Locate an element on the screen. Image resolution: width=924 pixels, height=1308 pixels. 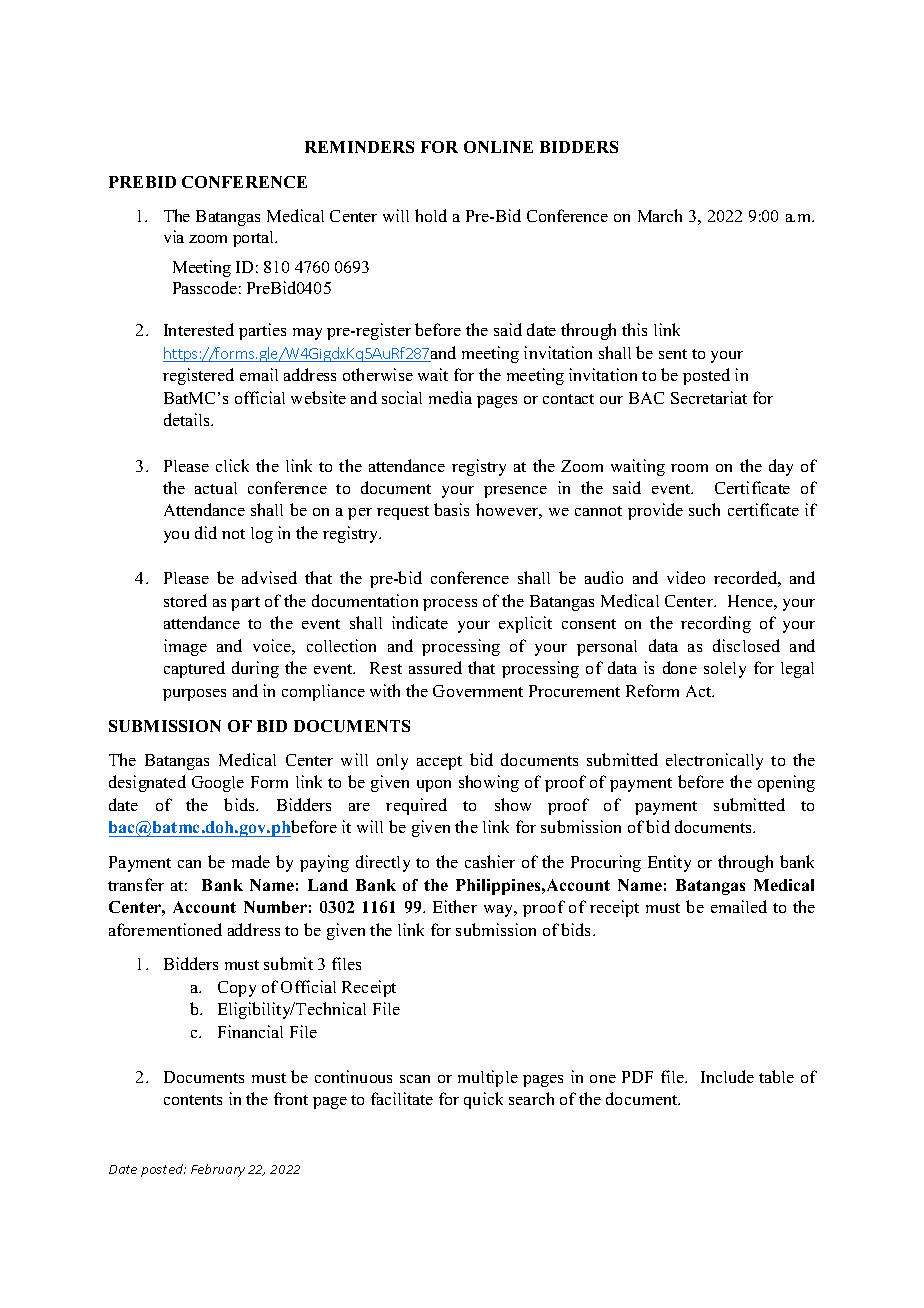
actual is located at coordinates (216, 488).
